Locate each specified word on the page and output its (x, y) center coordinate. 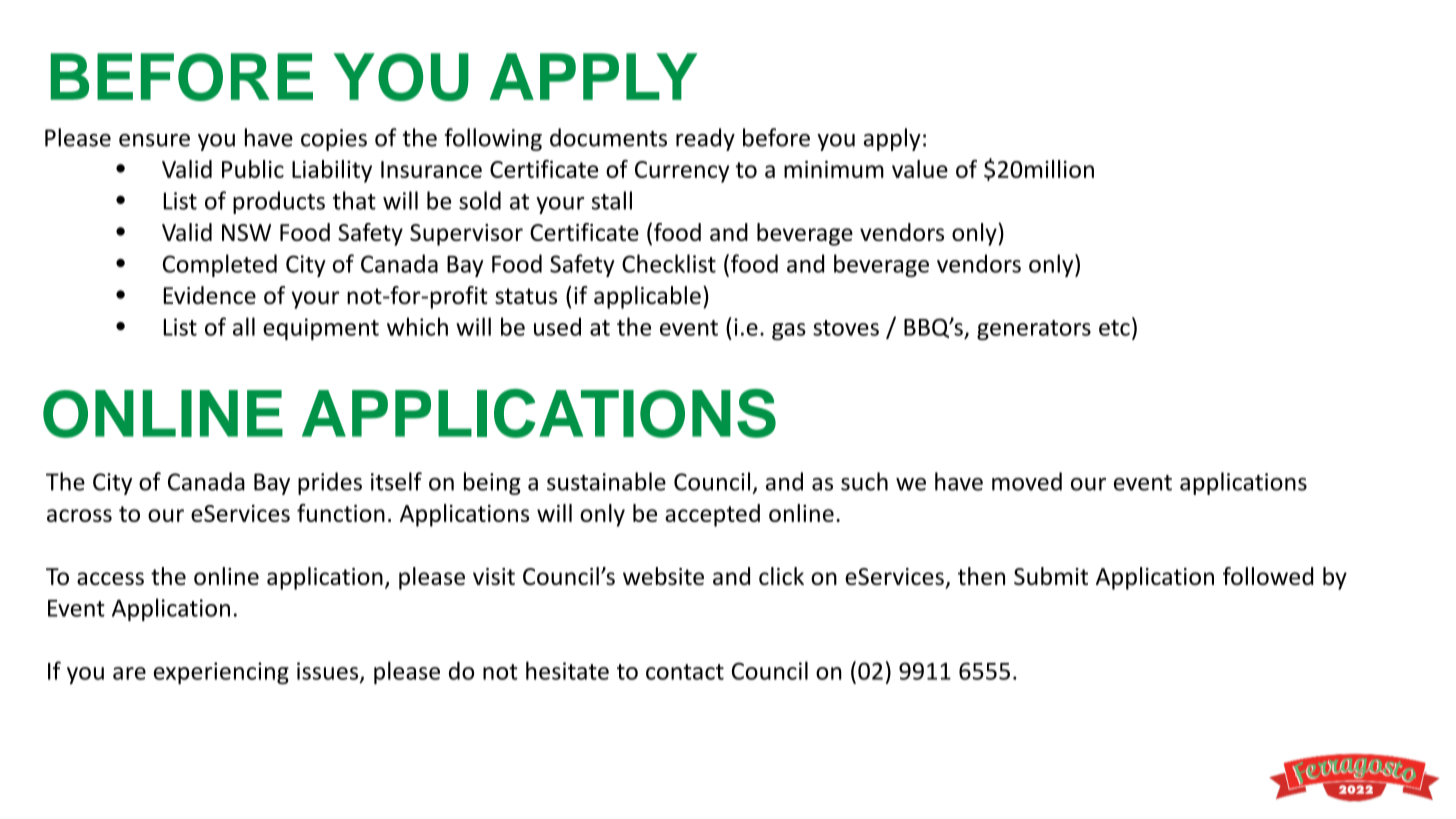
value (920, 169)
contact (685, 672)
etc (1114, 328)
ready (705, 139)
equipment (321, 329)
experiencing (221, 673)
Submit (1051, 576)
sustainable (606, 481)
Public (253, 169)
